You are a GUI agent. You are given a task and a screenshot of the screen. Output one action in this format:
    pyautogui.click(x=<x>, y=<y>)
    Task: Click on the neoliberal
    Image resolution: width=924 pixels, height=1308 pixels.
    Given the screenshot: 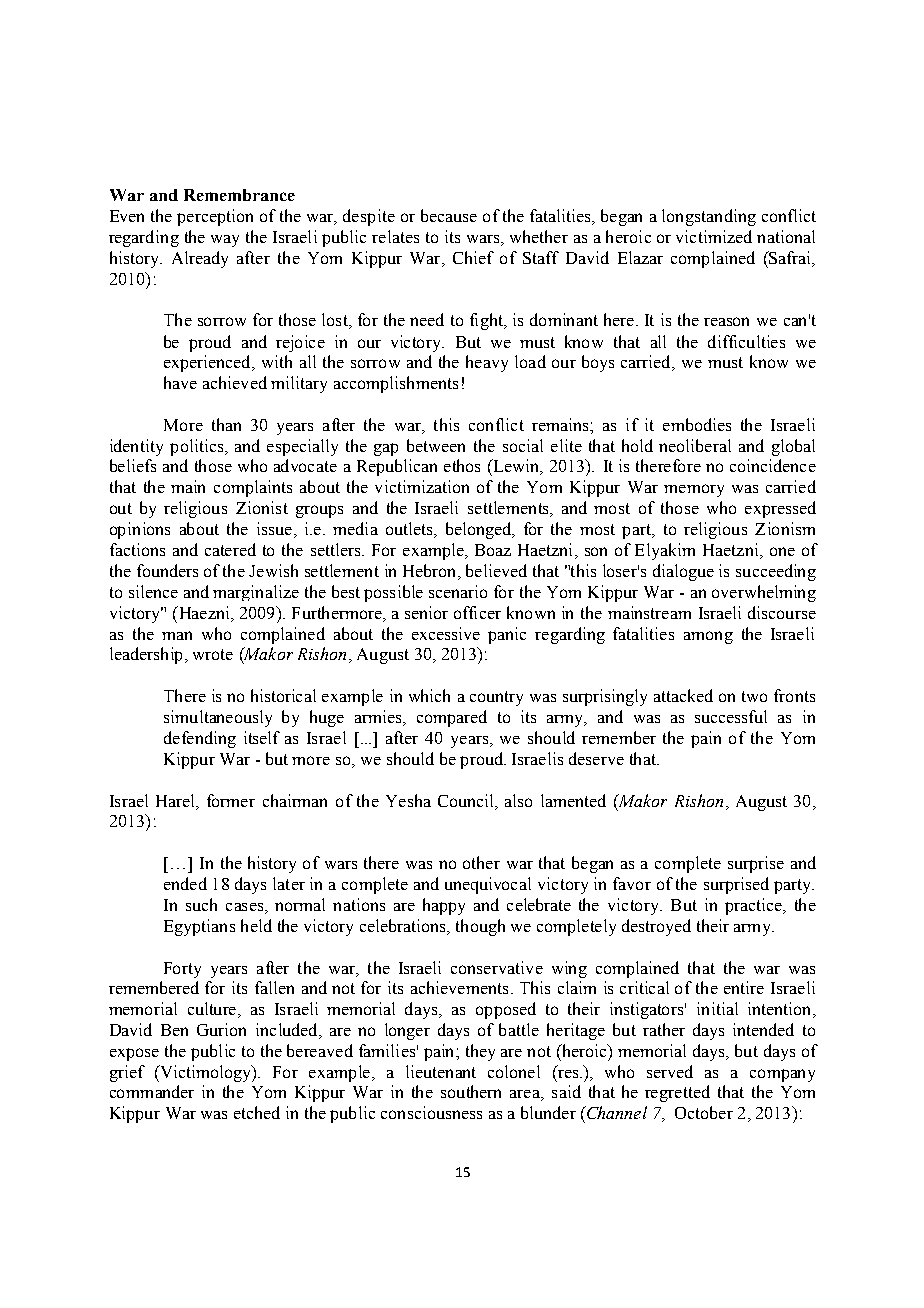 What is the action you would take?
    pyautogui.click(x=695, y=445)
